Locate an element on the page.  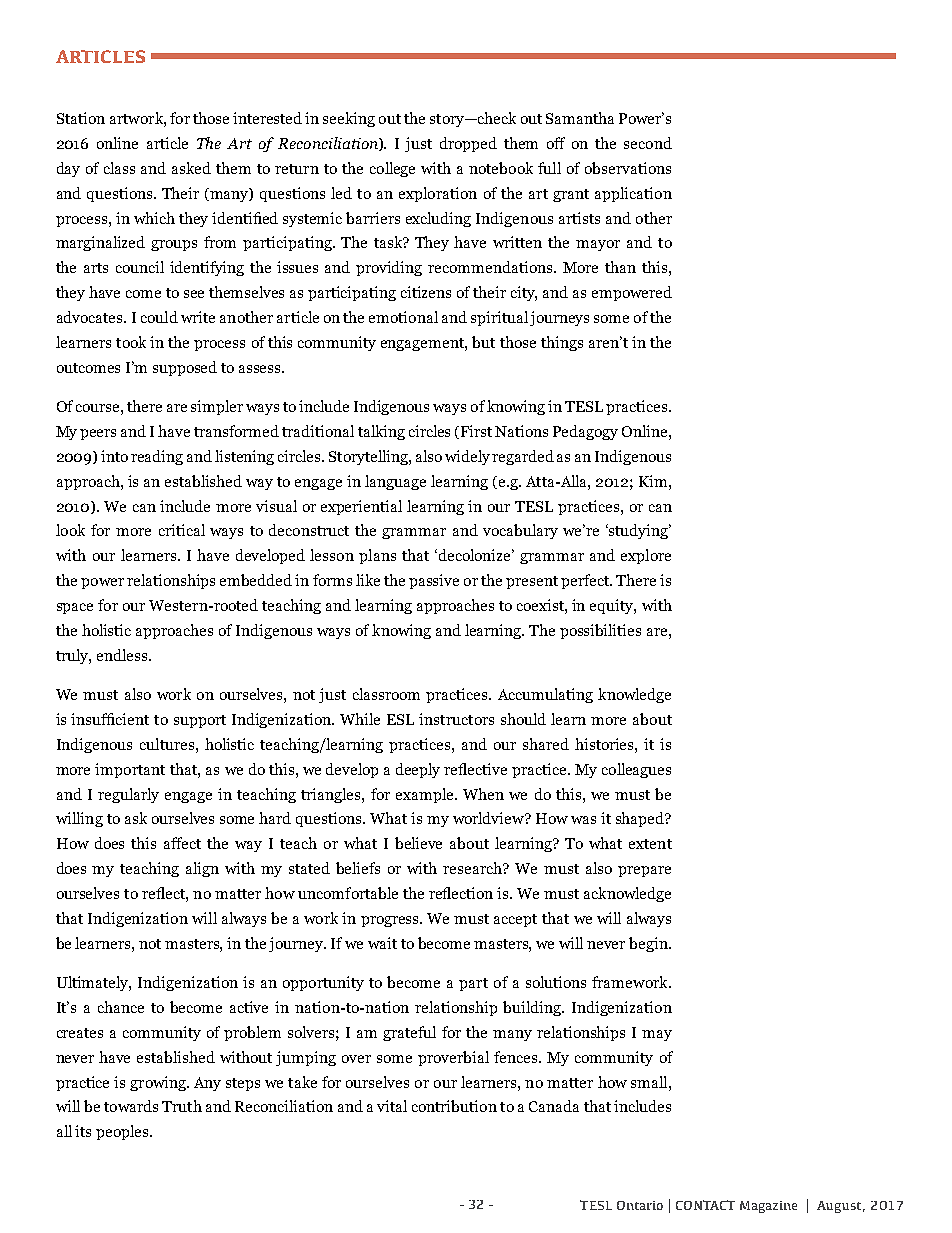
supposed is located at coordinates (185, 368).
